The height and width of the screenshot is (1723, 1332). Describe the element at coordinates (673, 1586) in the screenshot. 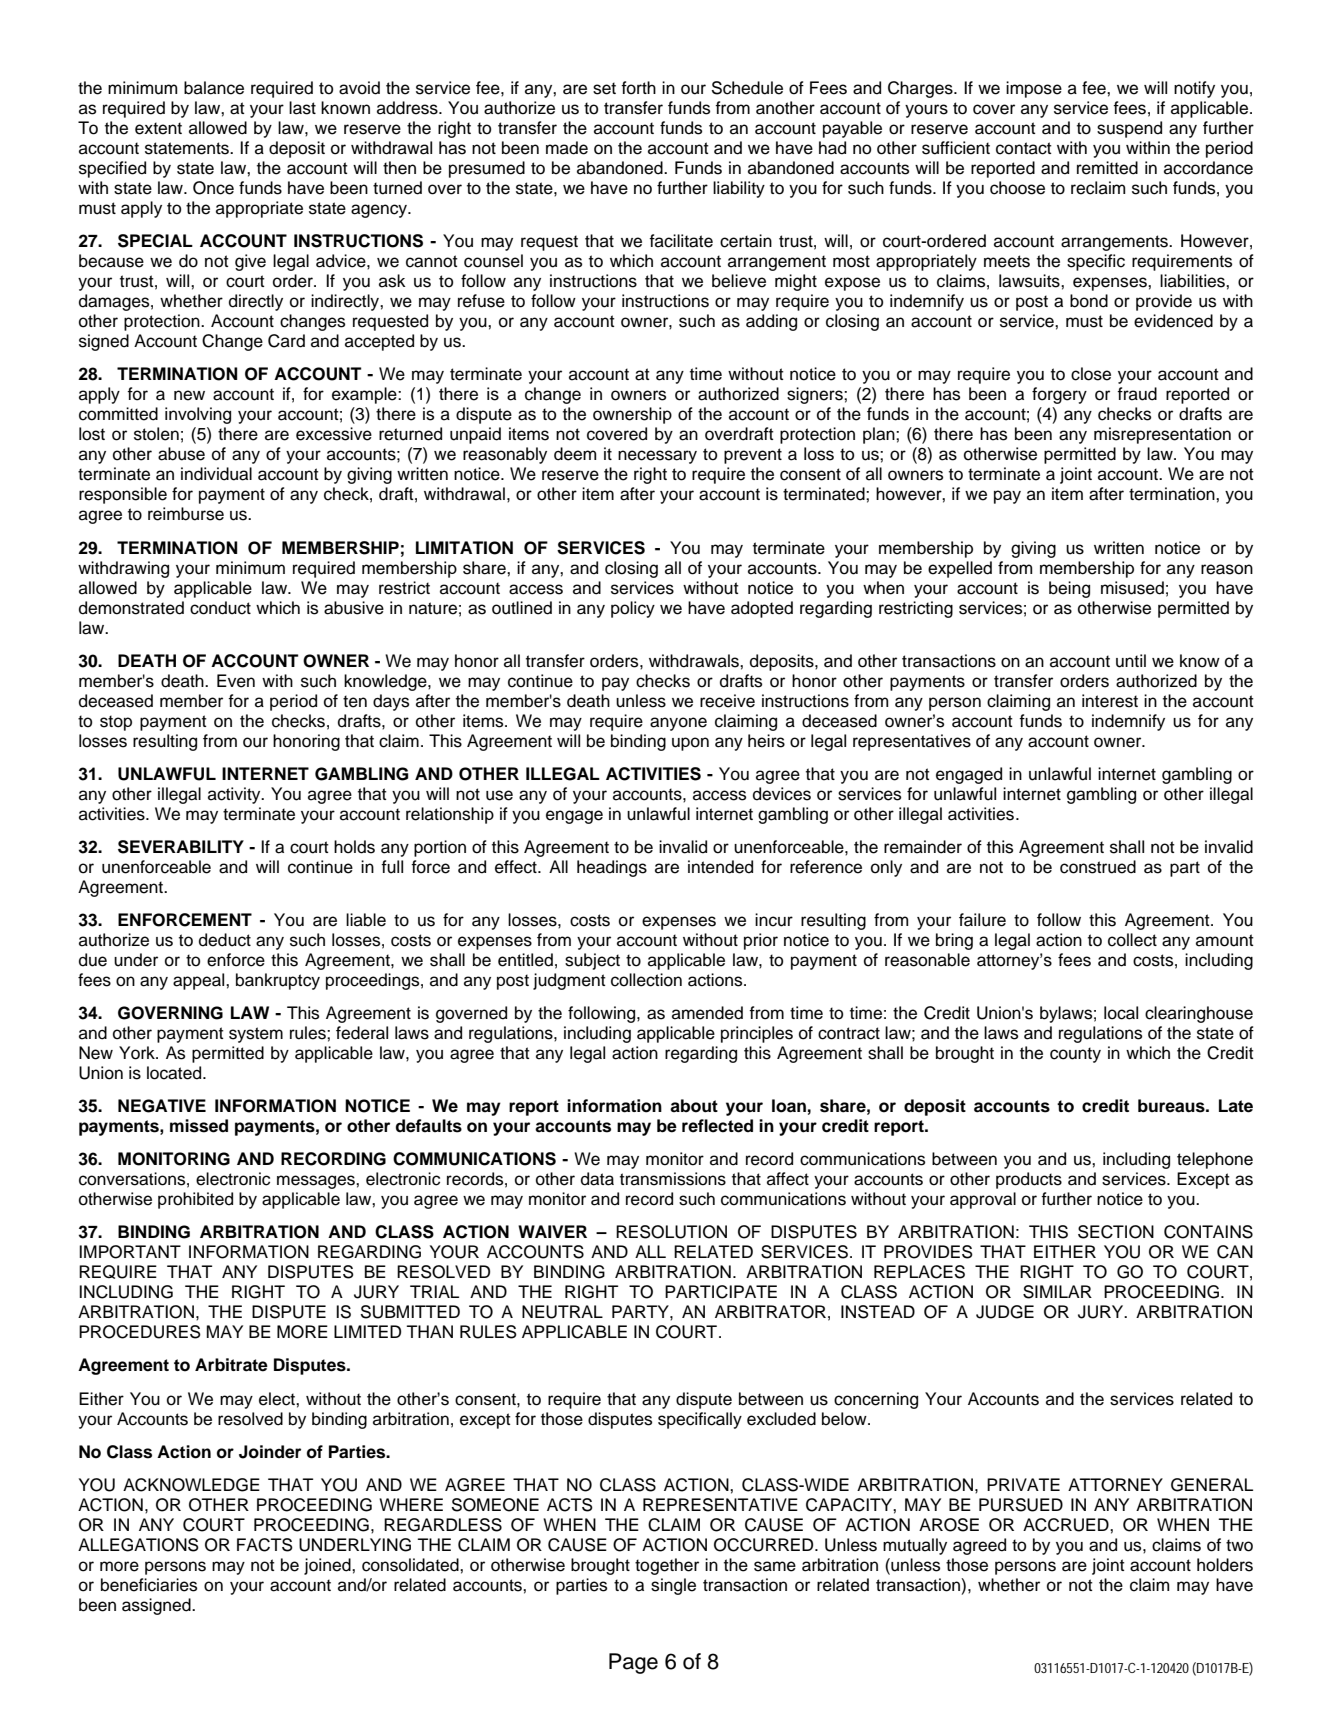

I see `single` at that location.
